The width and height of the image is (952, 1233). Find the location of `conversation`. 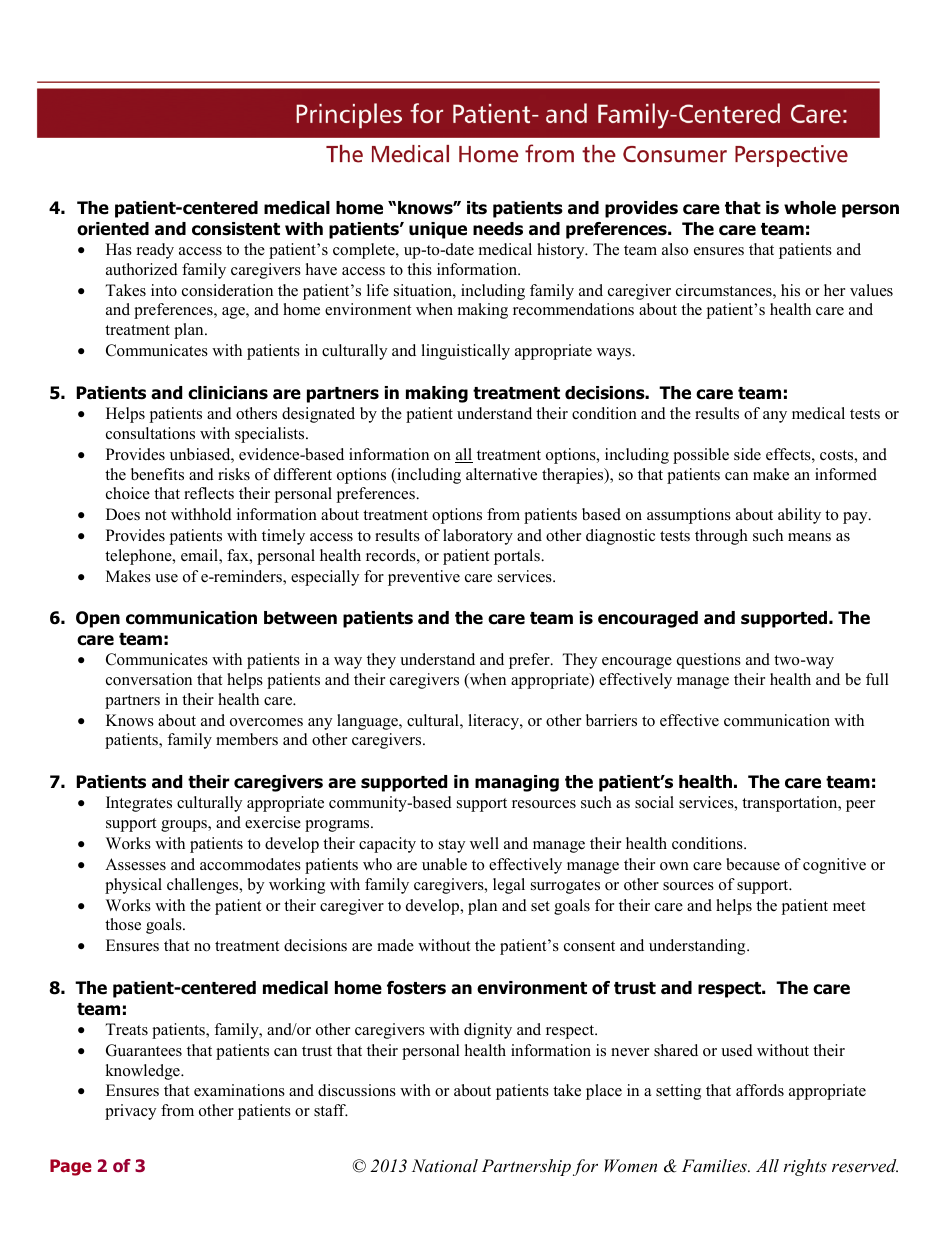

conversation is located at coordinates (149, 679).
